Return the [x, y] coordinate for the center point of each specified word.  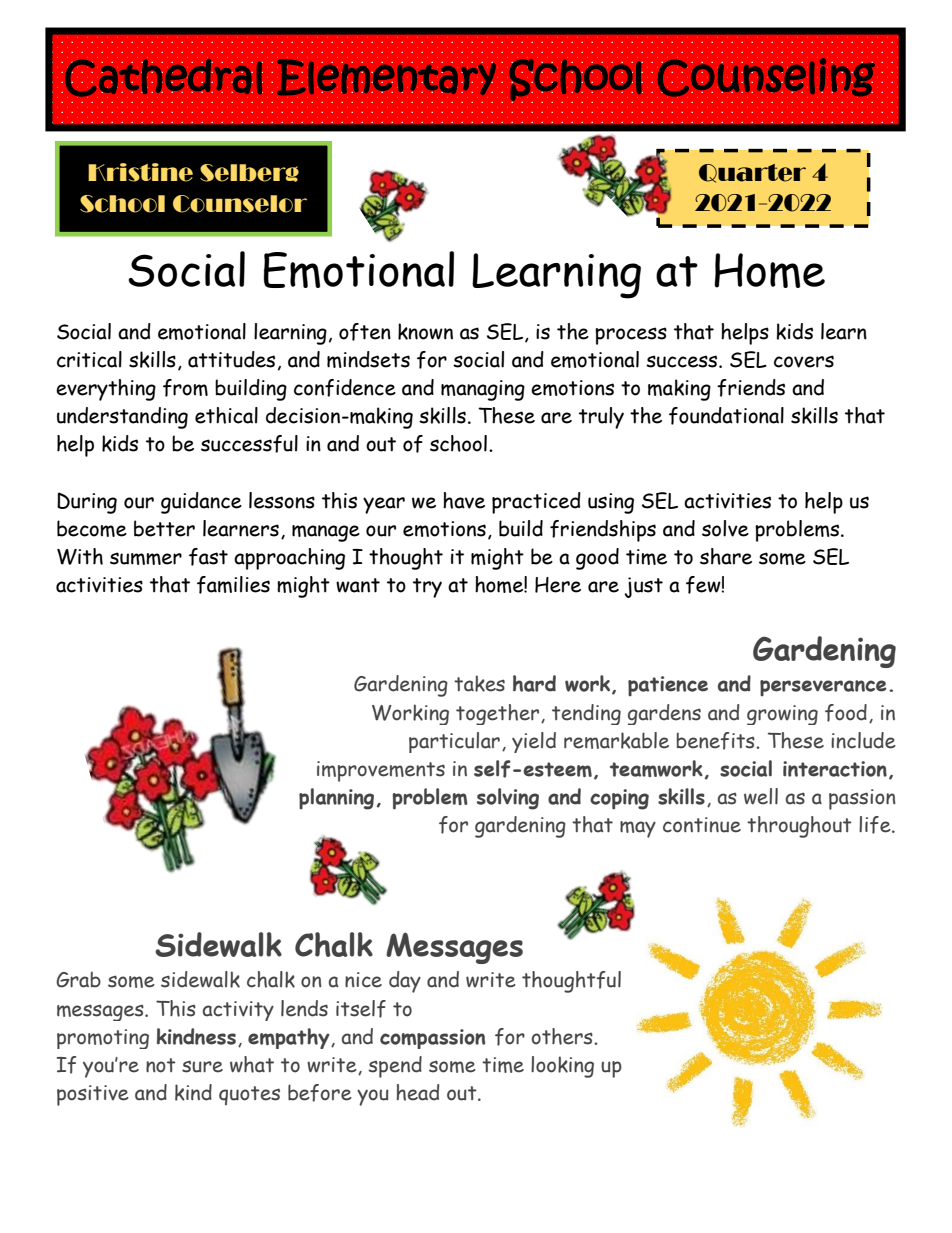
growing [782, 715]
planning [336, 799]
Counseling [766, 77]
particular [454, 742]
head [417, 1092]
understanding [122, 418]
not [161, 1065]
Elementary [387, 76]
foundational [726, 416]
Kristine [140, 172]
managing [483, 390]
